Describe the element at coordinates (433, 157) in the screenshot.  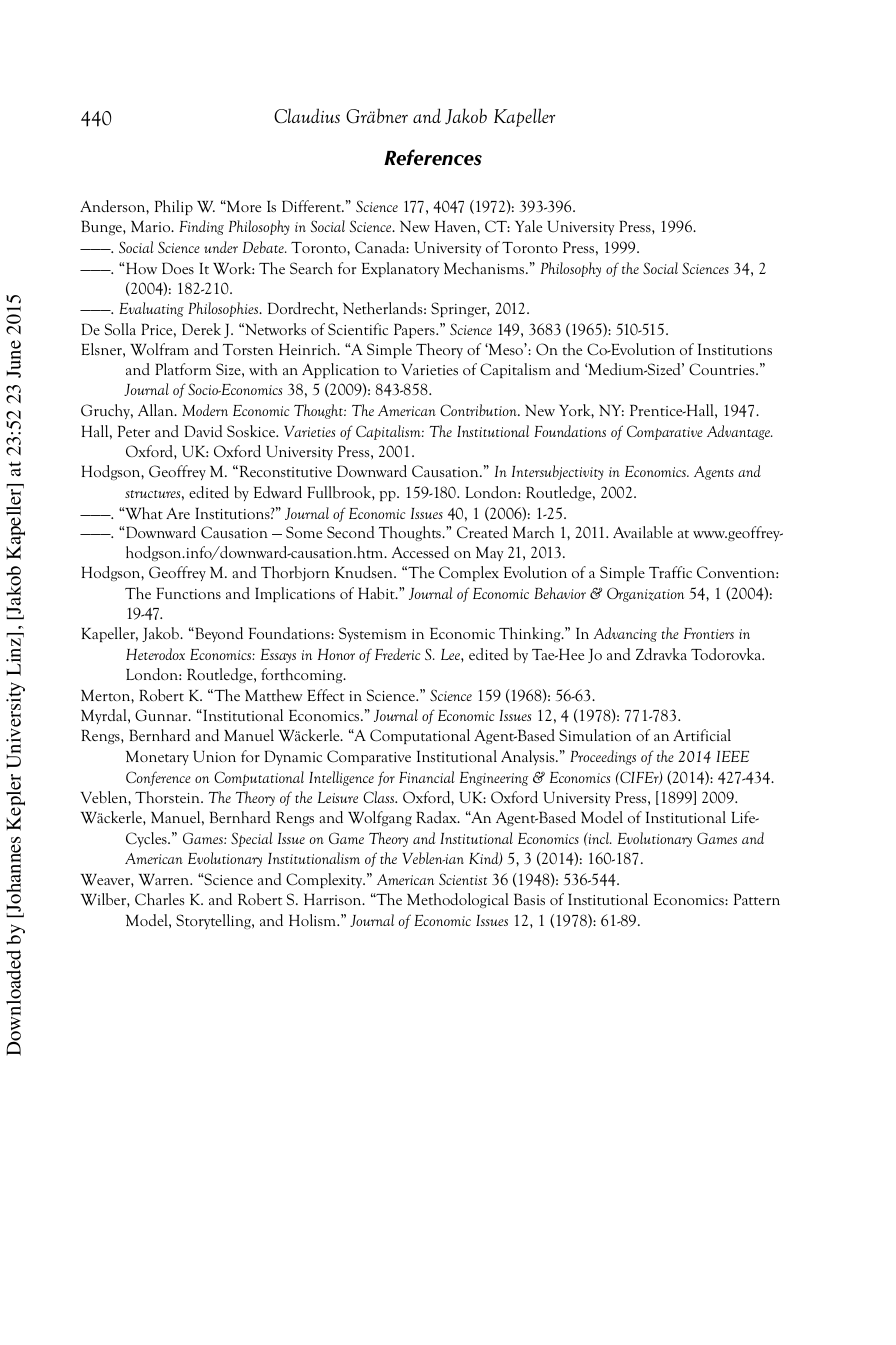
I see `References` at that location.
